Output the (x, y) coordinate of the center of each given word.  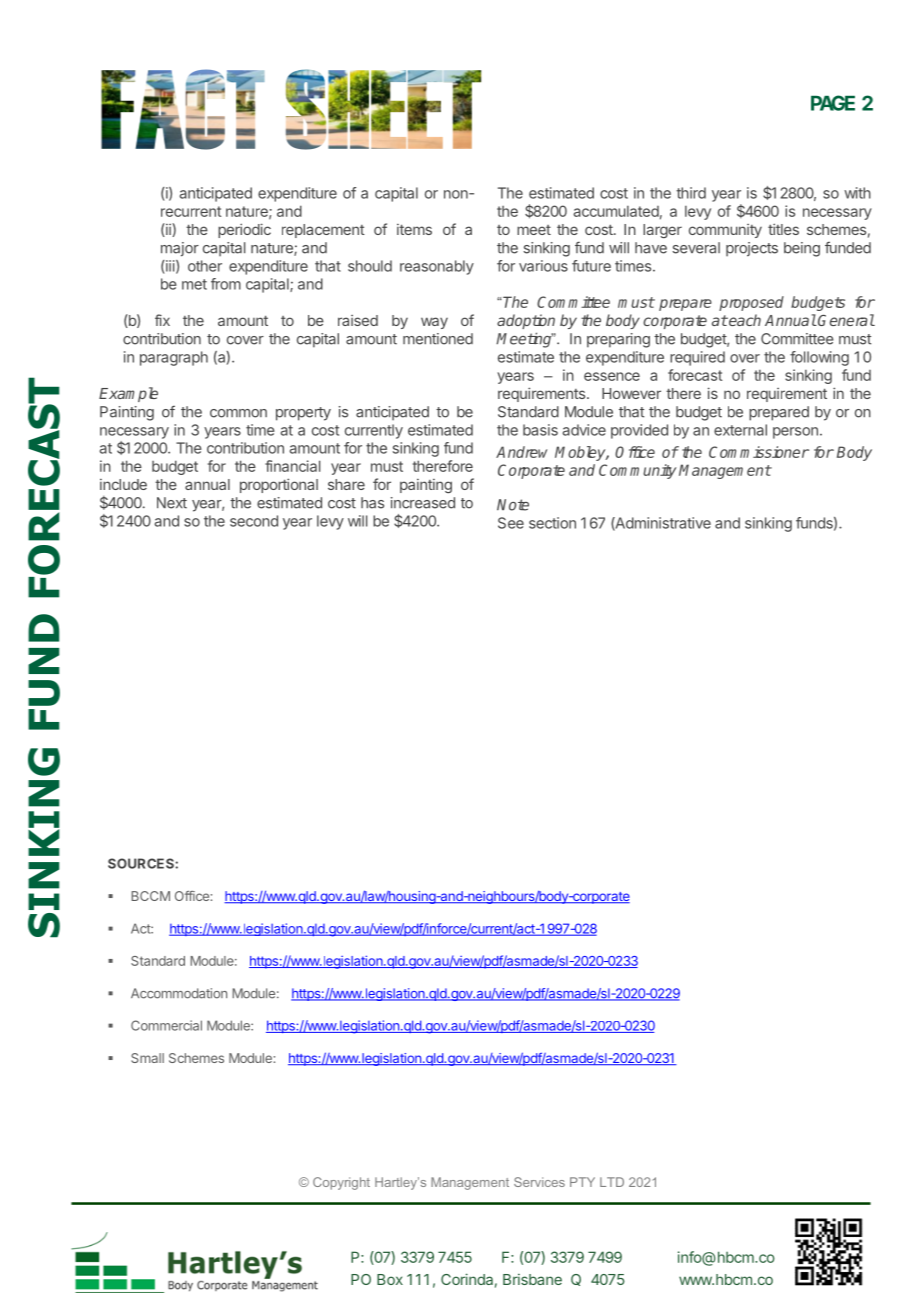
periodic (244, 230)
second (254, 521)
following (819, 358)
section (552, 523)
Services (539, 1182)
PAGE (833, 103)
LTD (612, 1182)
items (414, 229)
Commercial (166, 1025)
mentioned (438, 339)
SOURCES (142, 863)
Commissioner (759, 452)
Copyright (341, 1183)
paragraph (174, 358)
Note (513, 505)
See (511, 523)
